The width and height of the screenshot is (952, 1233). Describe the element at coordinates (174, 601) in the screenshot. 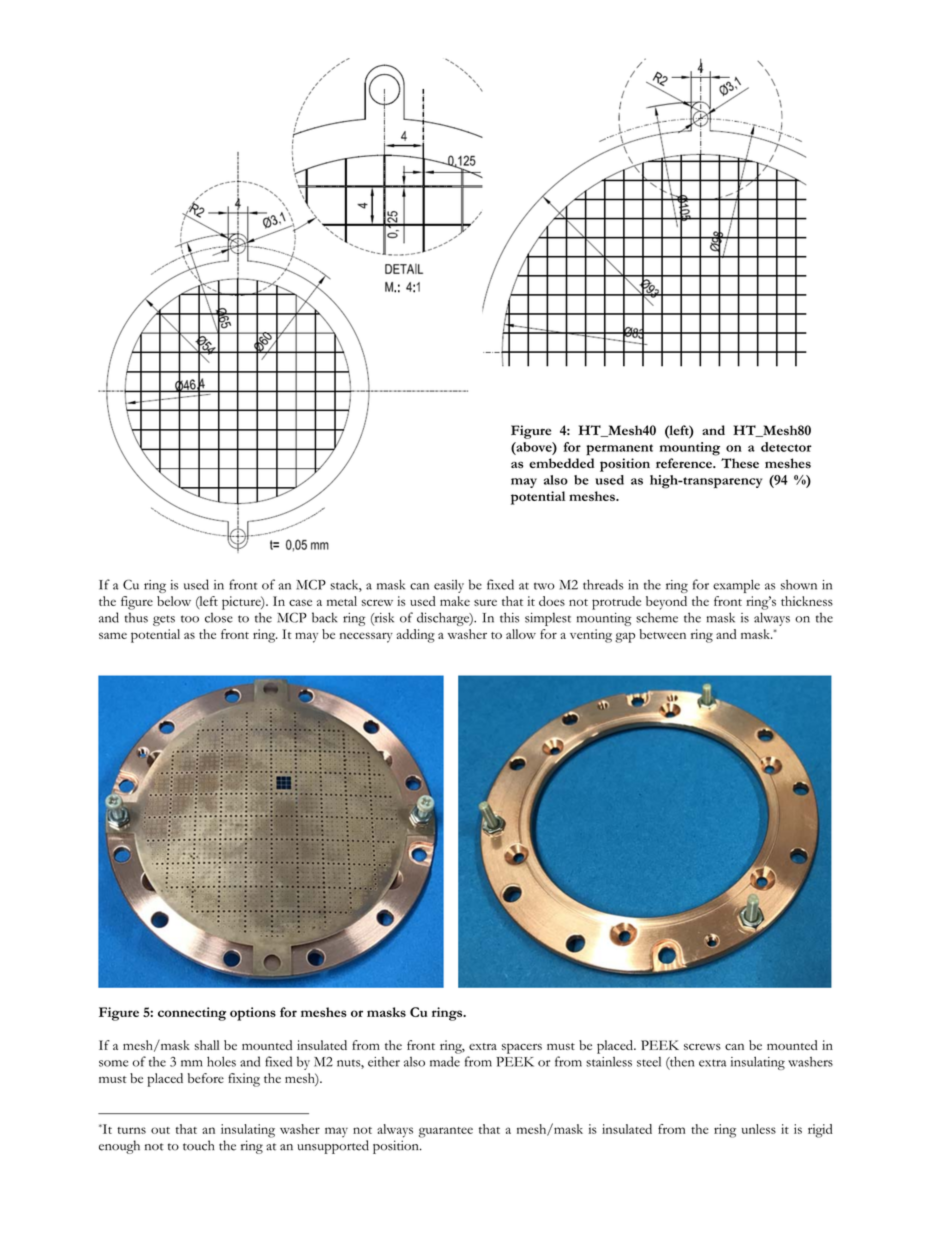

I see `below` at that location.
